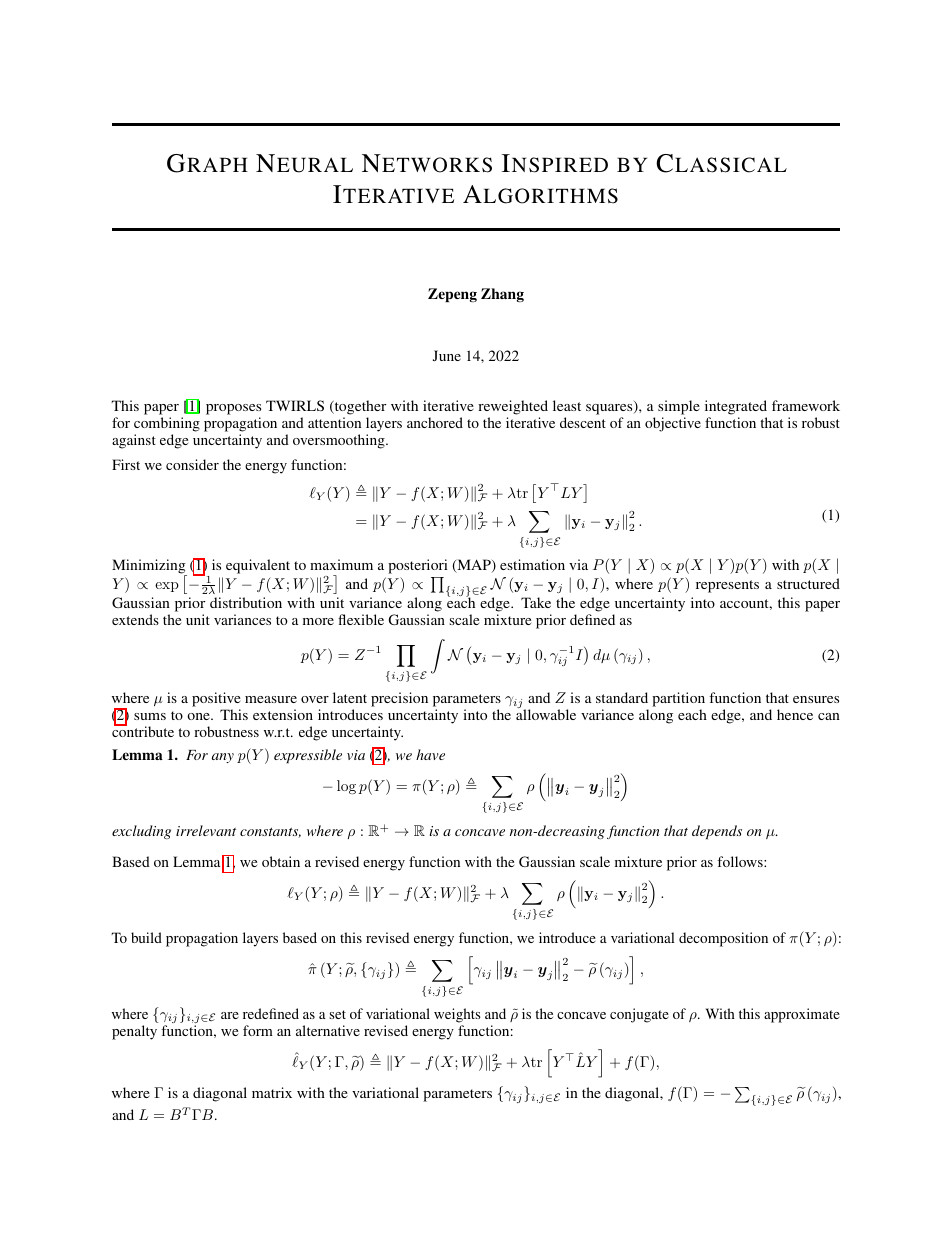 The image size is (952, 1233). What do you see at coordinates (502, 295) in the screenshot?
I see `Zhang` at bounding box center [502, 295].
